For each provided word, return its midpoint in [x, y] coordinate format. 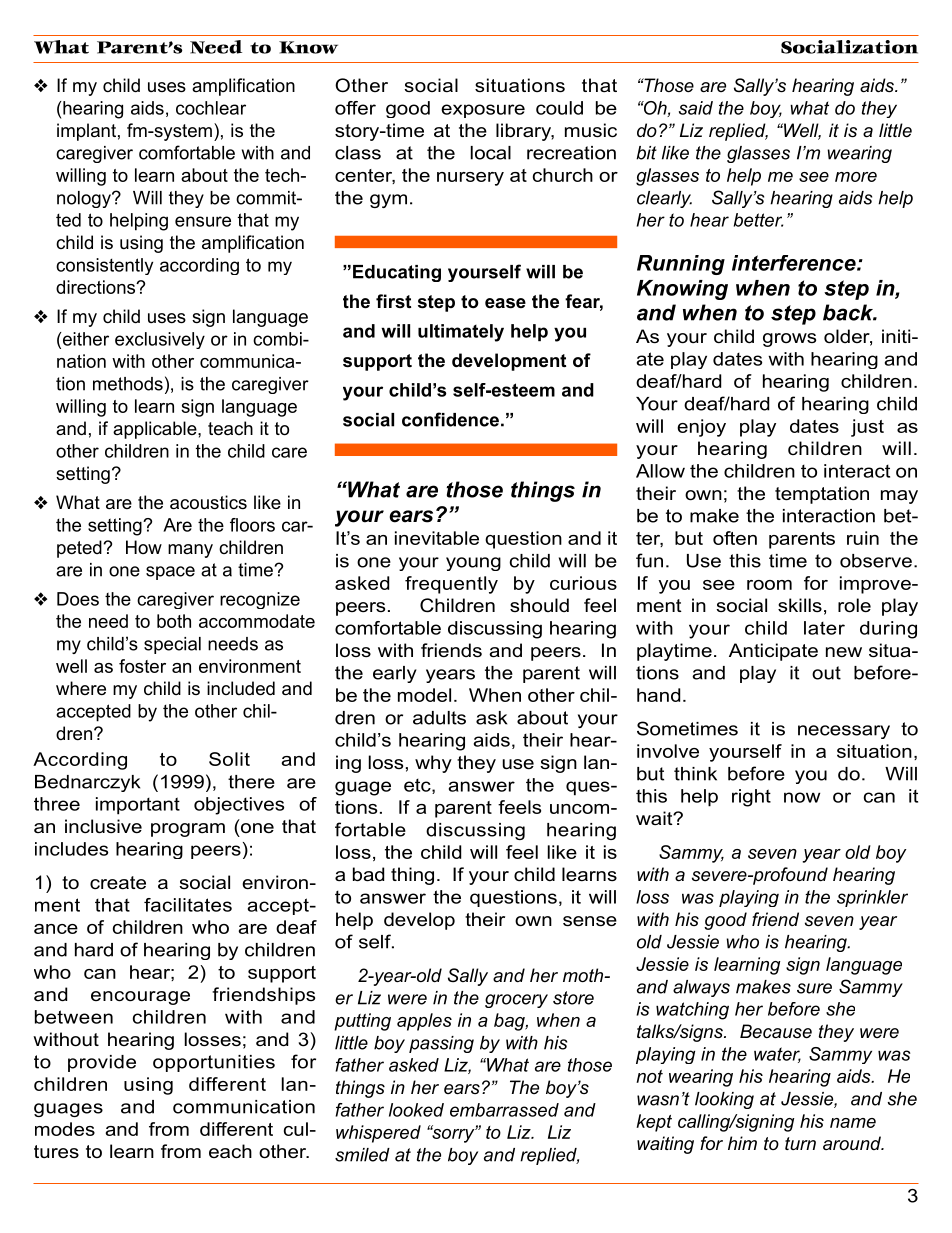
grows [789, 340]
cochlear [211, 108]
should [539, 605]
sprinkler [872, 898]
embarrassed [504, 1110]
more [856, 177]
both [174, 621]
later [824, 628]
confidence [450, 419]
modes [65, 1129]
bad [368, 874]
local [491, 153]
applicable [156, 430]
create [118, 883]
